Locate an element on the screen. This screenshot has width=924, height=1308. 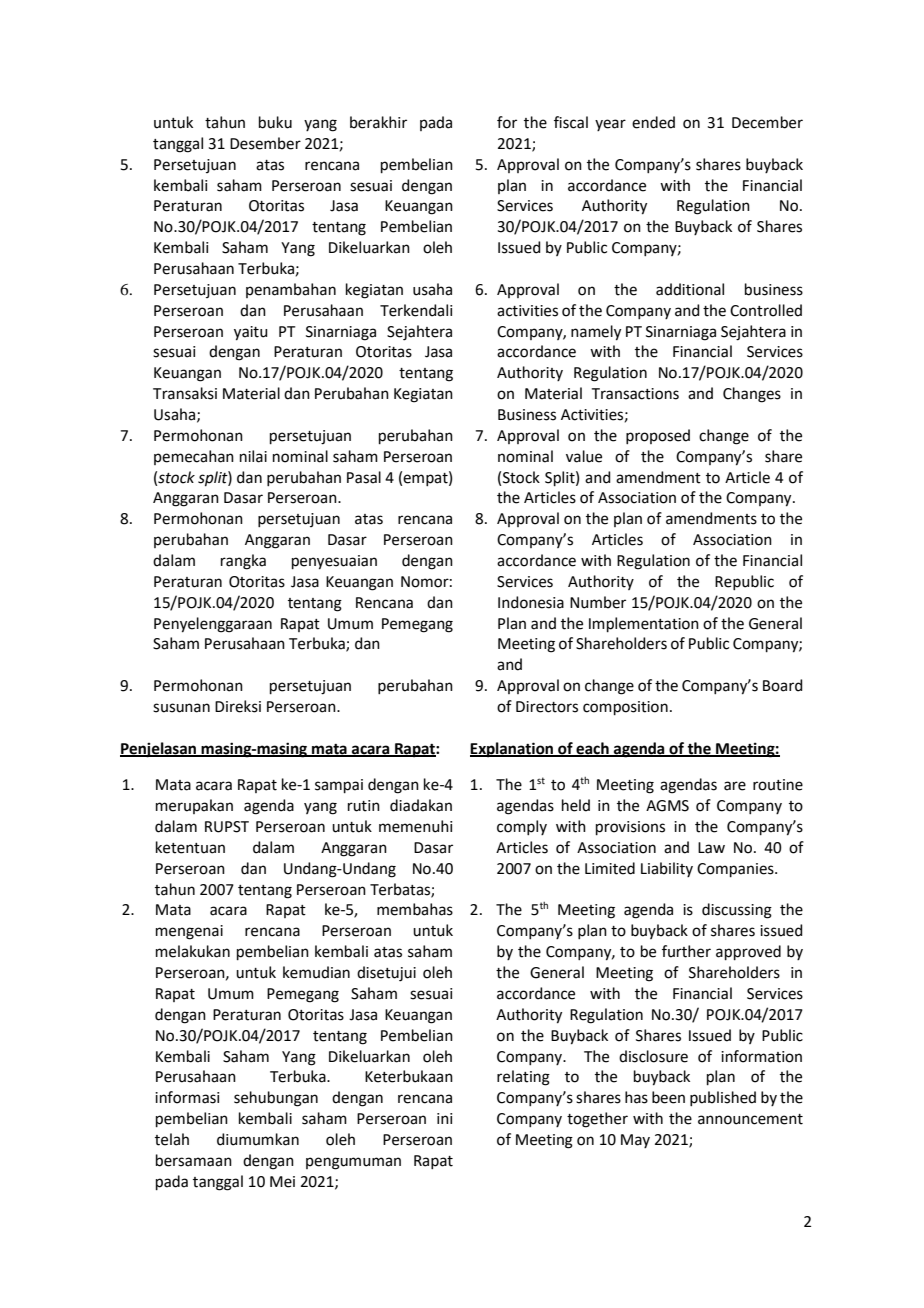
ini is located at coordinates (444, 1118).
